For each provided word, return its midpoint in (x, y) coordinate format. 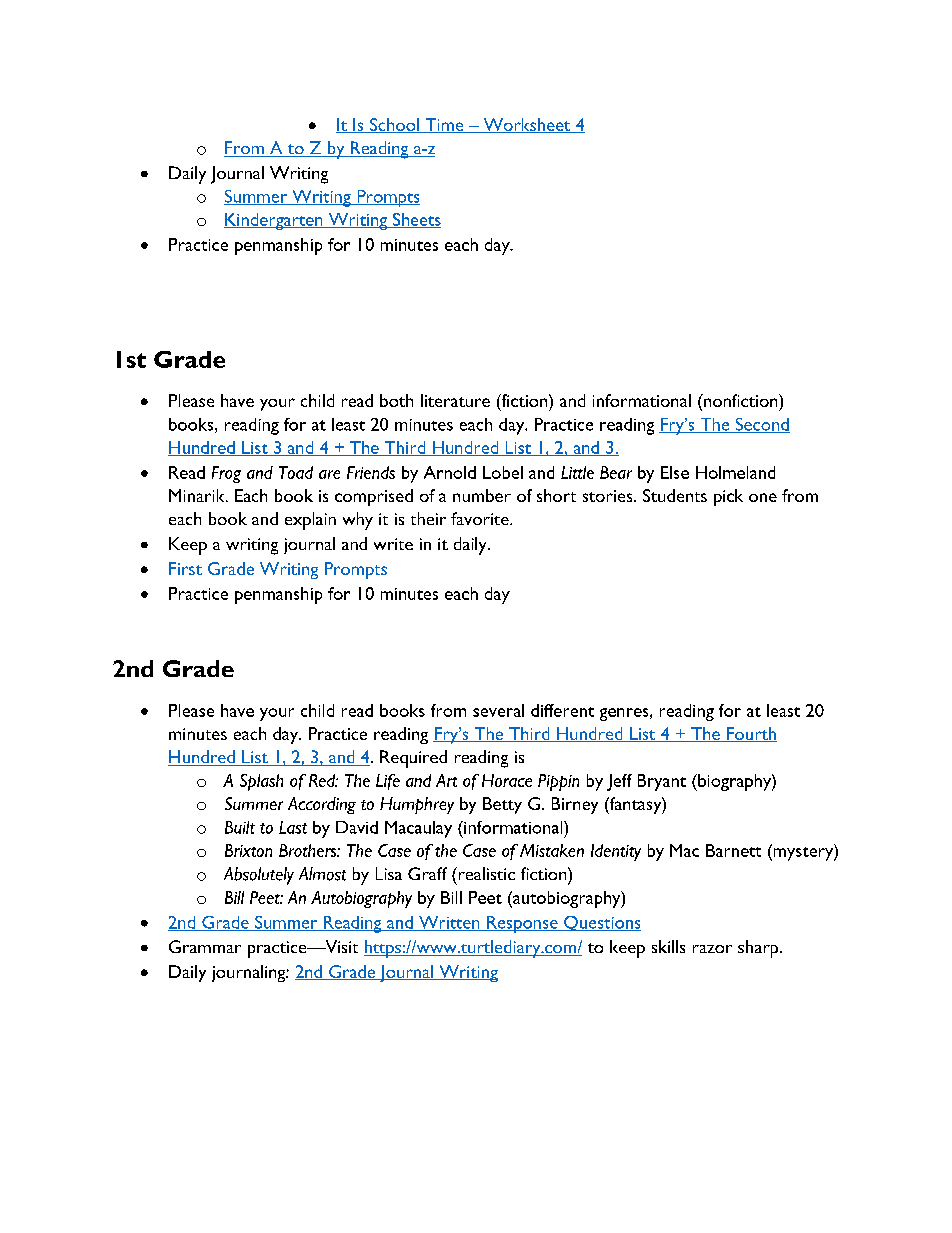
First (185, 568)
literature (455, 400)
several (498, 710)
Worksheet (527, 125)
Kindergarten (274, 221)
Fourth (751, 734)
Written (449, 923)
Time (444, 125)
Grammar (205, 946)
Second (761, 425)
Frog (226, 474)
